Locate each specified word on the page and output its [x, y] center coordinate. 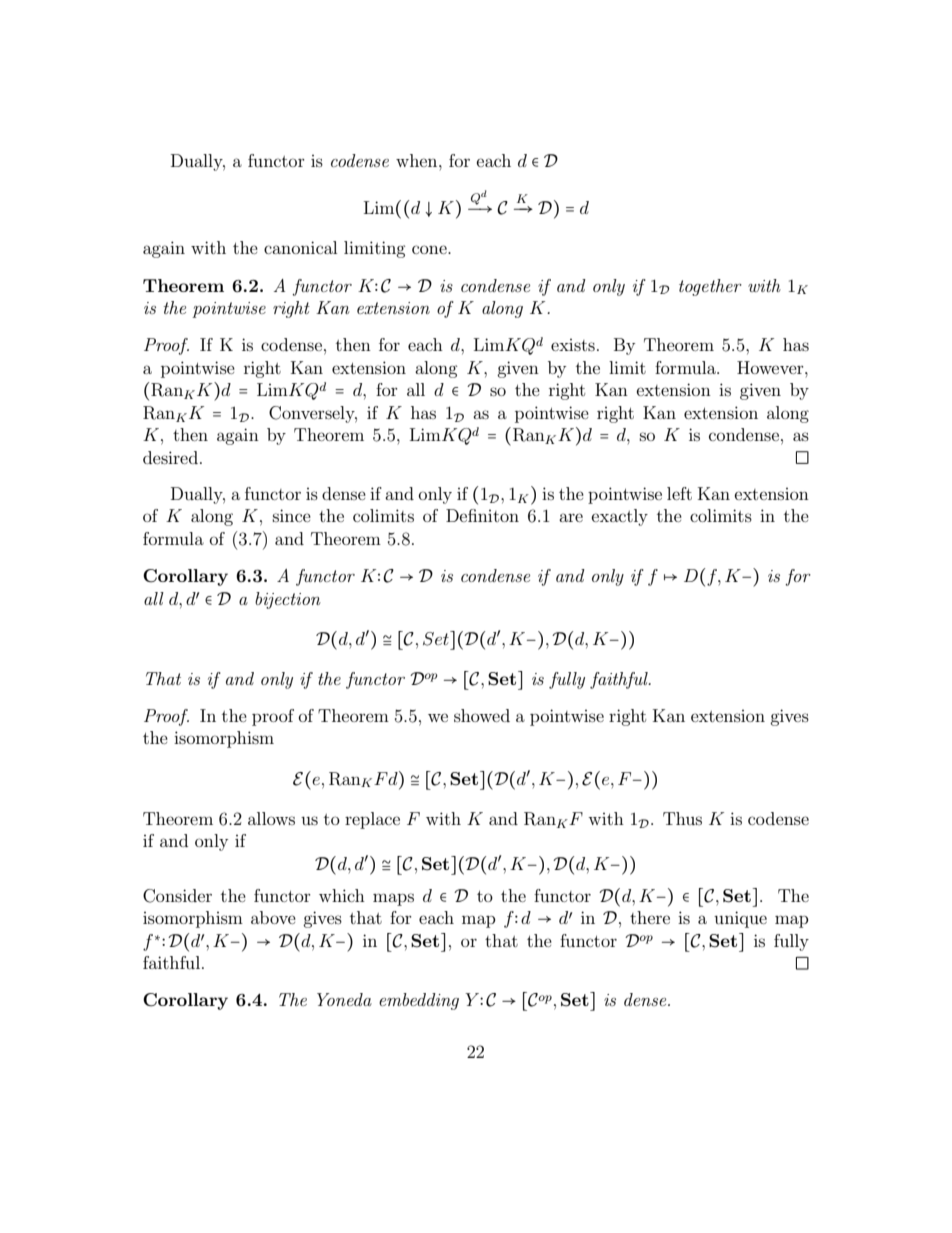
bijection [288, 600]
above [273, 917]
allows [271, 818]
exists [573, 345]
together [710, 287]
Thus [682, 818]
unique [740, 919]
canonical [300, 247]
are [571, 517]
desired [170, 457]
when [418, 160]
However [771, 367]
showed [482, 715]
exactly [620, 517]
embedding [419, 1001]
